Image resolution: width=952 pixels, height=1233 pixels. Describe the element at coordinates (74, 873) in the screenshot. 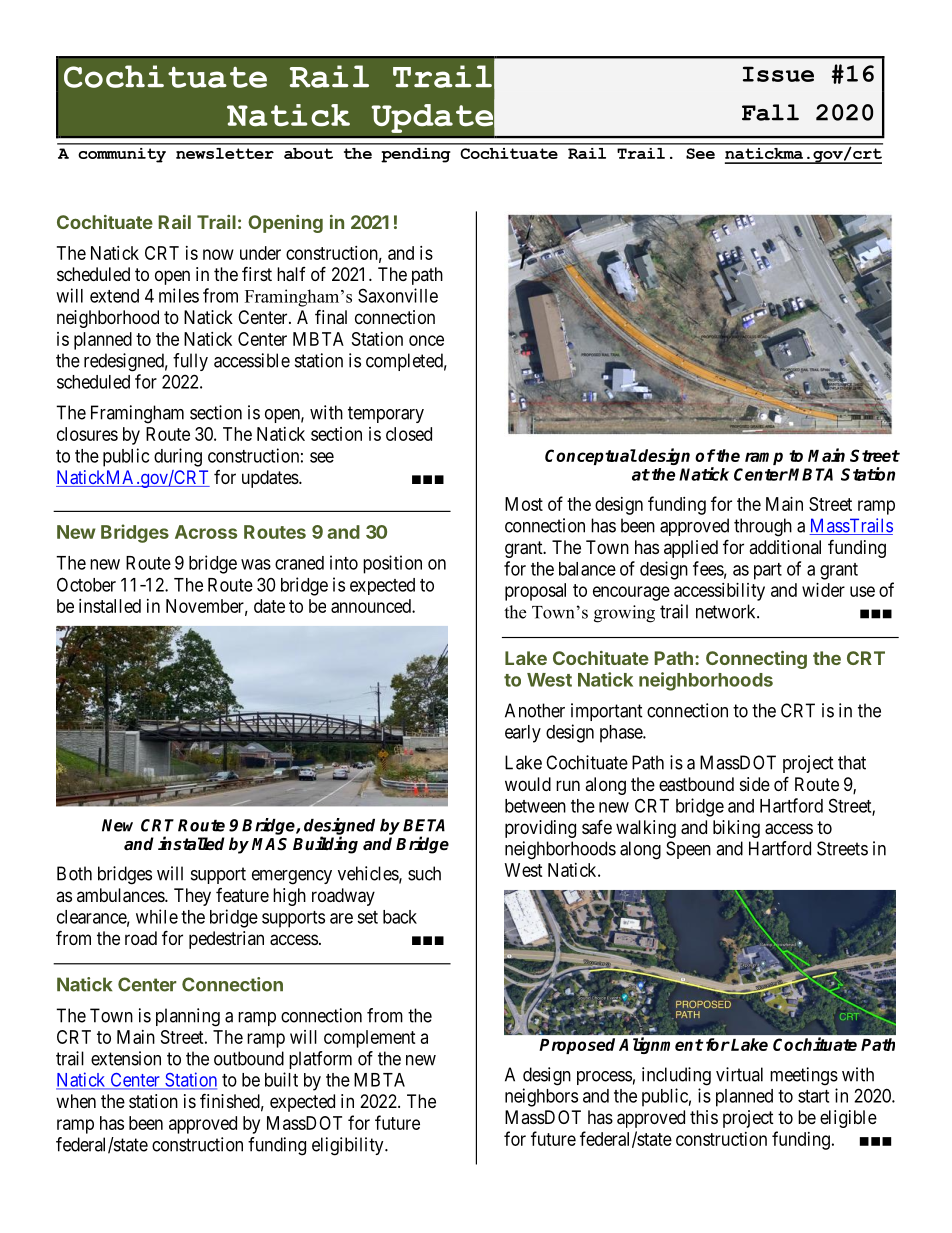

I see `Both` at that location.
